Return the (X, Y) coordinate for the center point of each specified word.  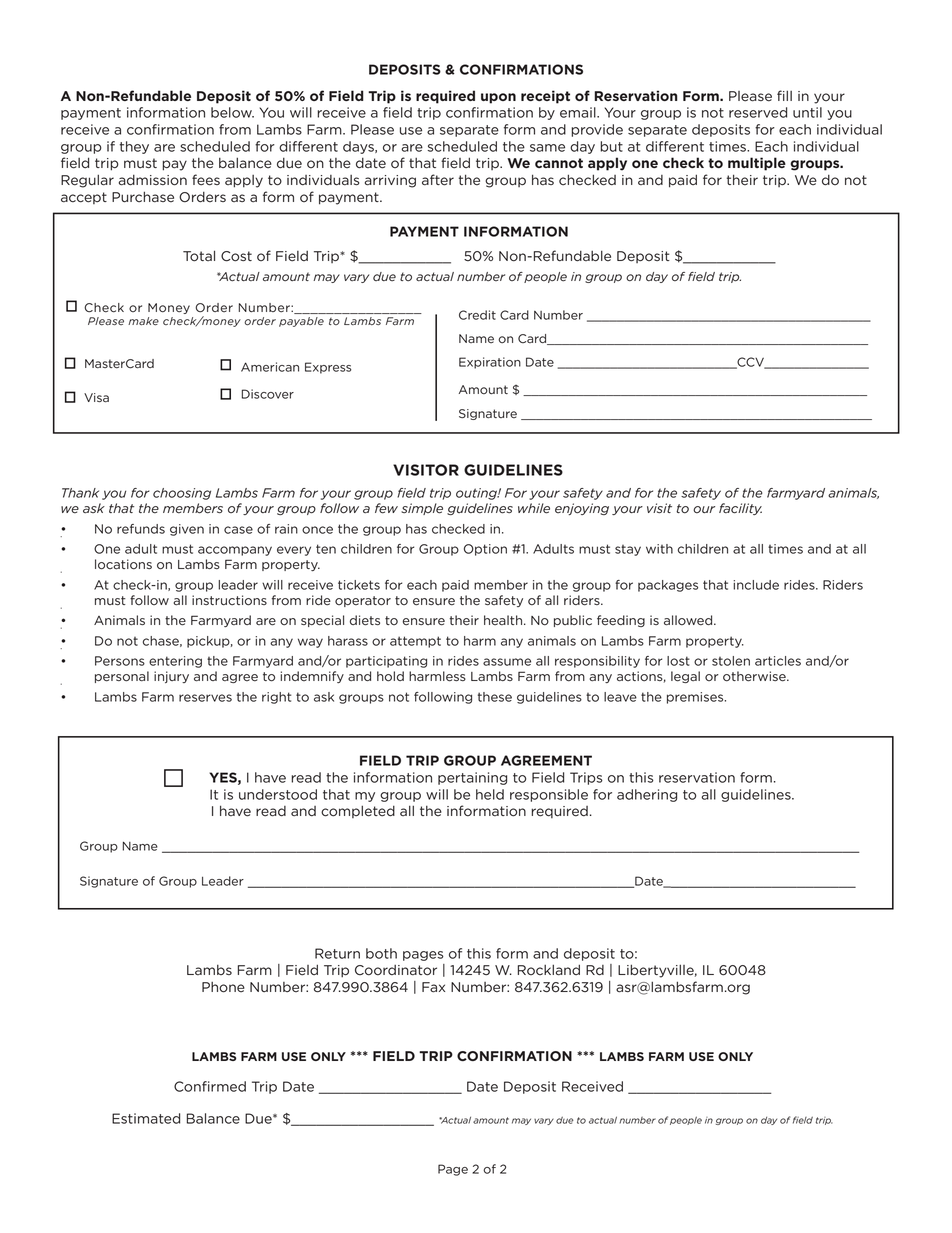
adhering (647, 795)
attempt (415, 642)
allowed (689, 620)
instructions (229, 600)
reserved (758, 112)
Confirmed (210, 1086)
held (490, 794)
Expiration (490, 363)
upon (498, 98)
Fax (433, 987)
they (134, 147)
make (143, 321)
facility (740, 509)
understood (278, 794)
